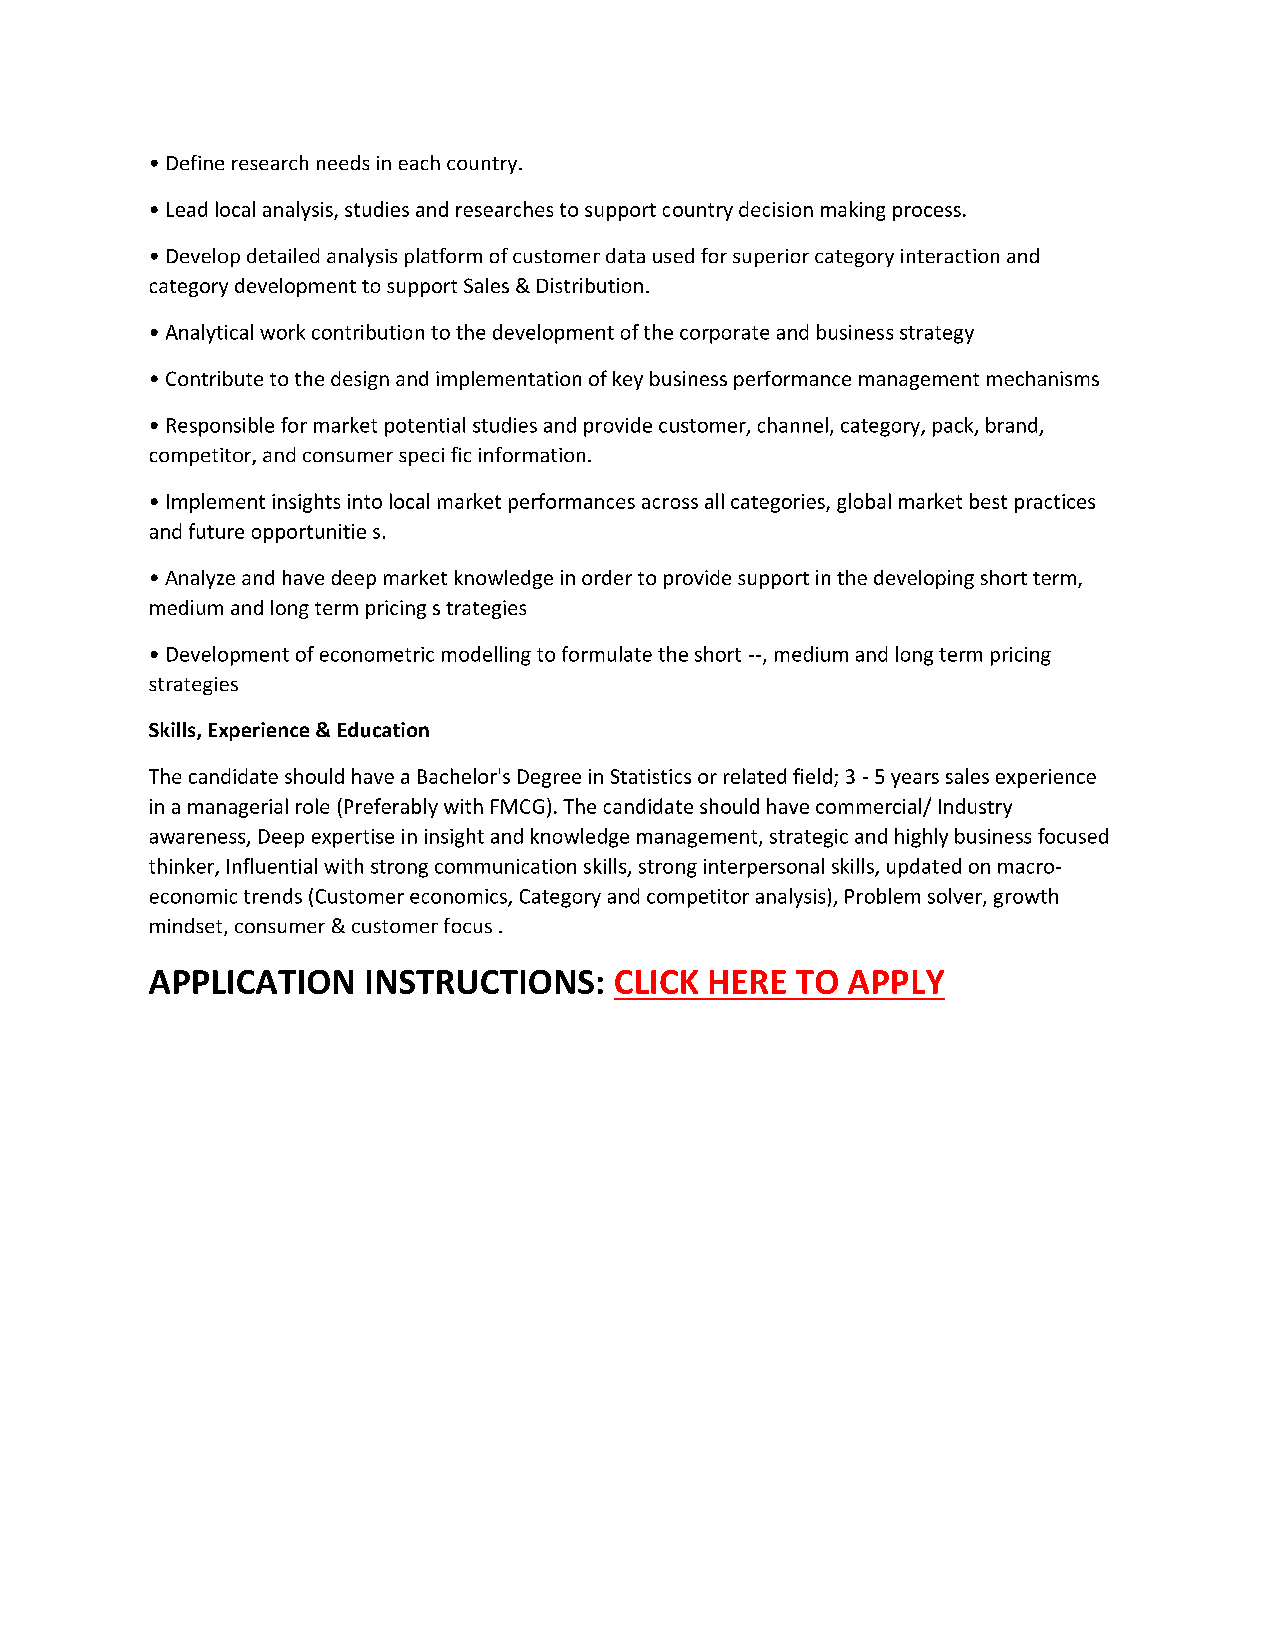 The height and width of the screenshot is (1634, 1262). Describe the element at coordinates (343, 162) in the screenshot. I see `needs` at that location.
